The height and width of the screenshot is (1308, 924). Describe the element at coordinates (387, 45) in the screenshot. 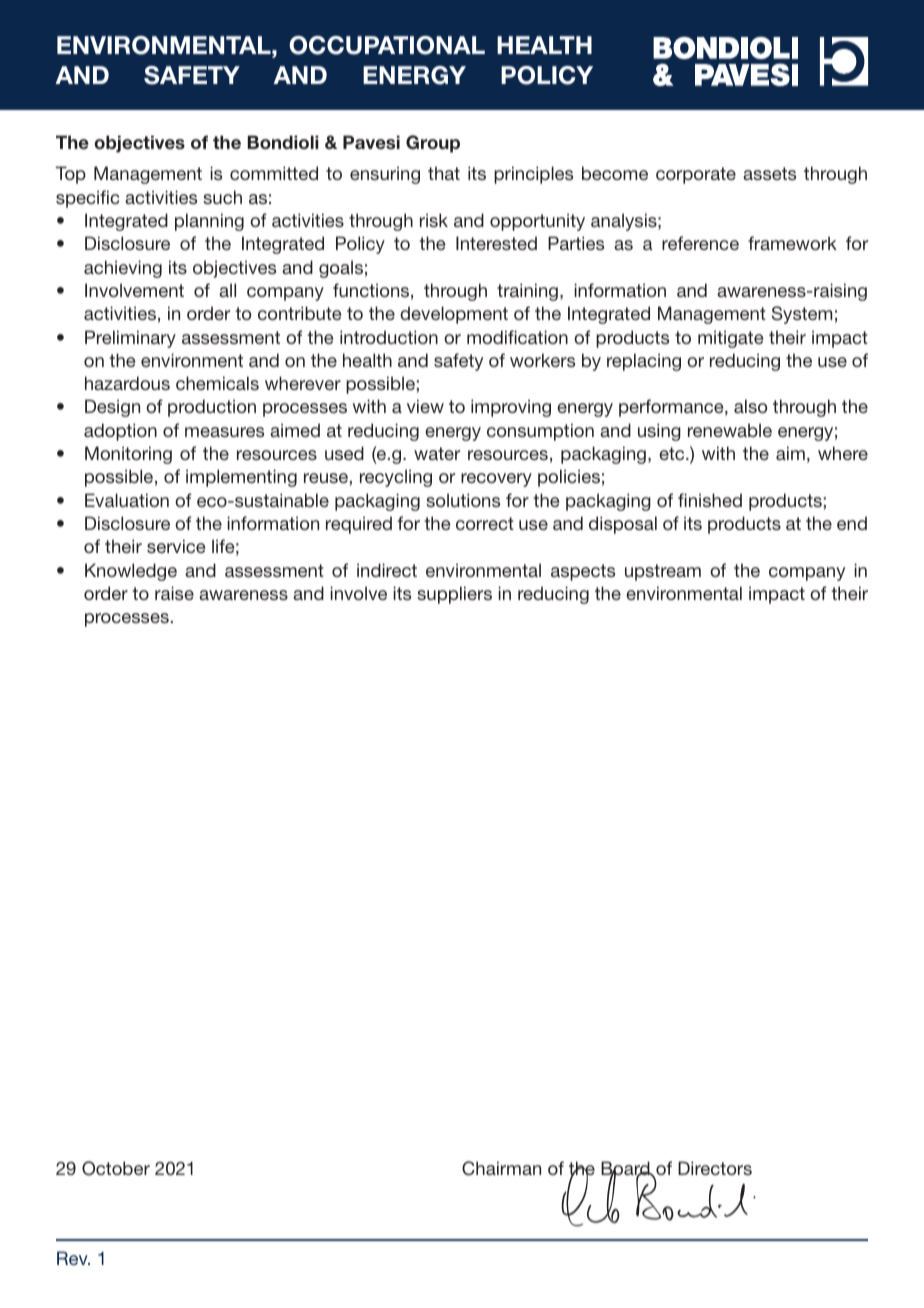

I see `OCCUPATIONAL` at that location.
